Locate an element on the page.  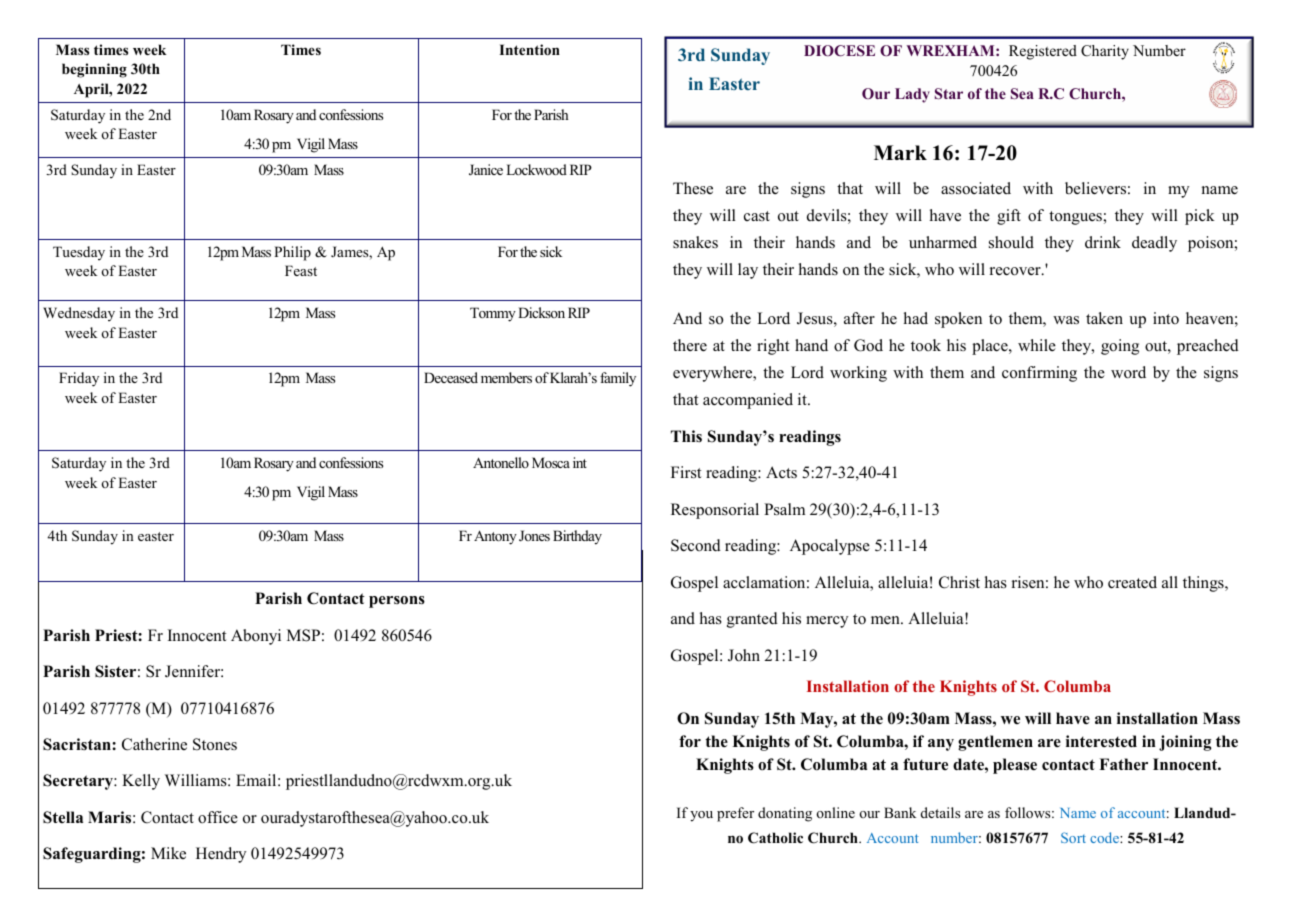
Friday is located at coordinates (79, 379).
